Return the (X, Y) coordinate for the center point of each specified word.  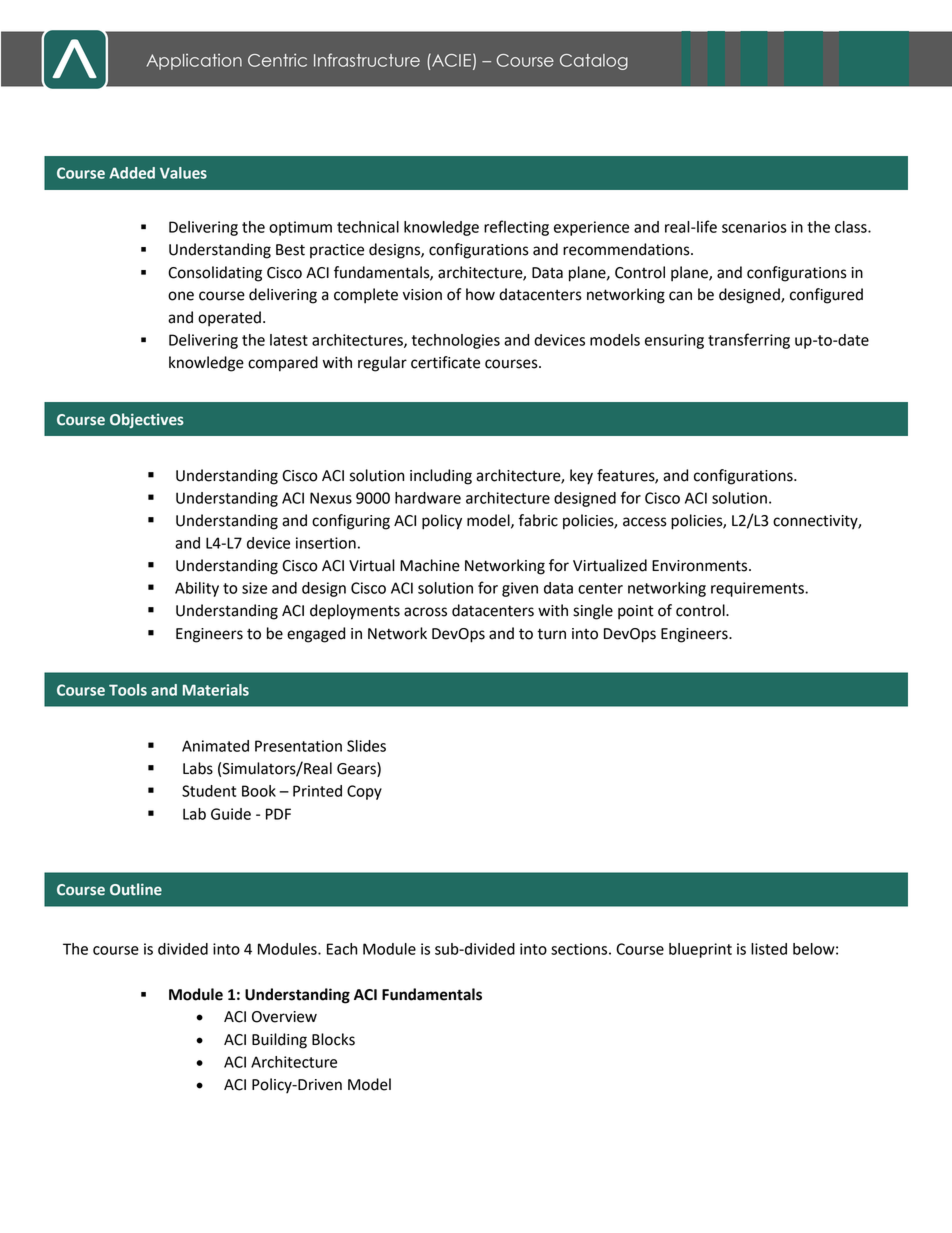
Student (209, 791)
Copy (364, 792)
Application (194, 62)
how (480, 294)
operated (229, 319)
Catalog (594, 62)
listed (769, 949)
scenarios (754, 227)
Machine (430, 565)
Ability (197, 589)
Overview (284, 1017)
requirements (758, 589)
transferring (749, 341)
